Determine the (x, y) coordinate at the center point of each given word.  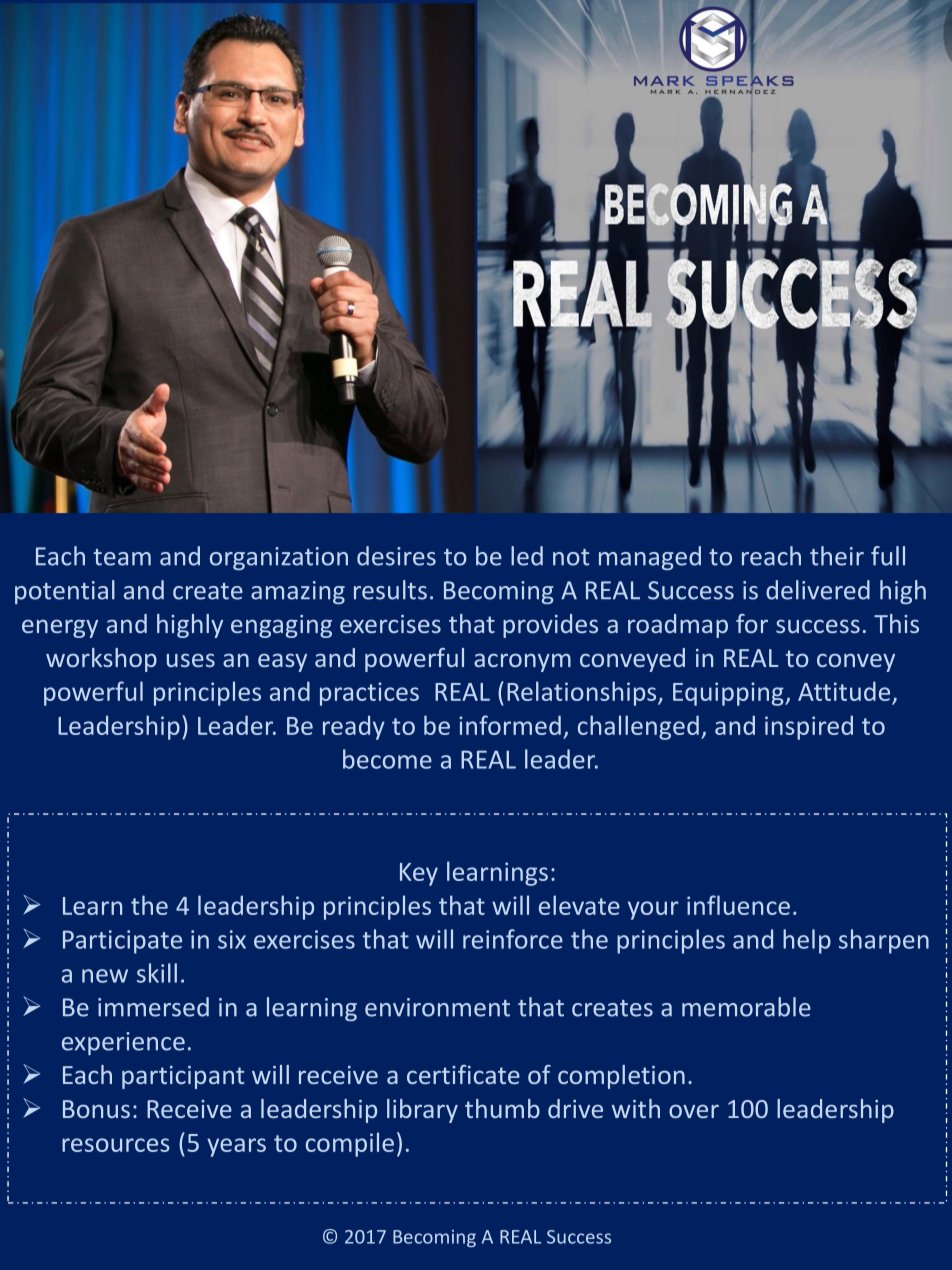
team (122, 557)
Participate (122, 942)
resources (116, 1145)
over (694, 1111)
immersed (153, 1007)
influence (738, 905)
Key (419, 874)
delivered (818, 590)
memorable (746, 1007)
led (527, 556)
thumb (502, 1108)
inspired (809, 727)
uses (191, 660)
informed (510, 725)
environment (437, 1007)
